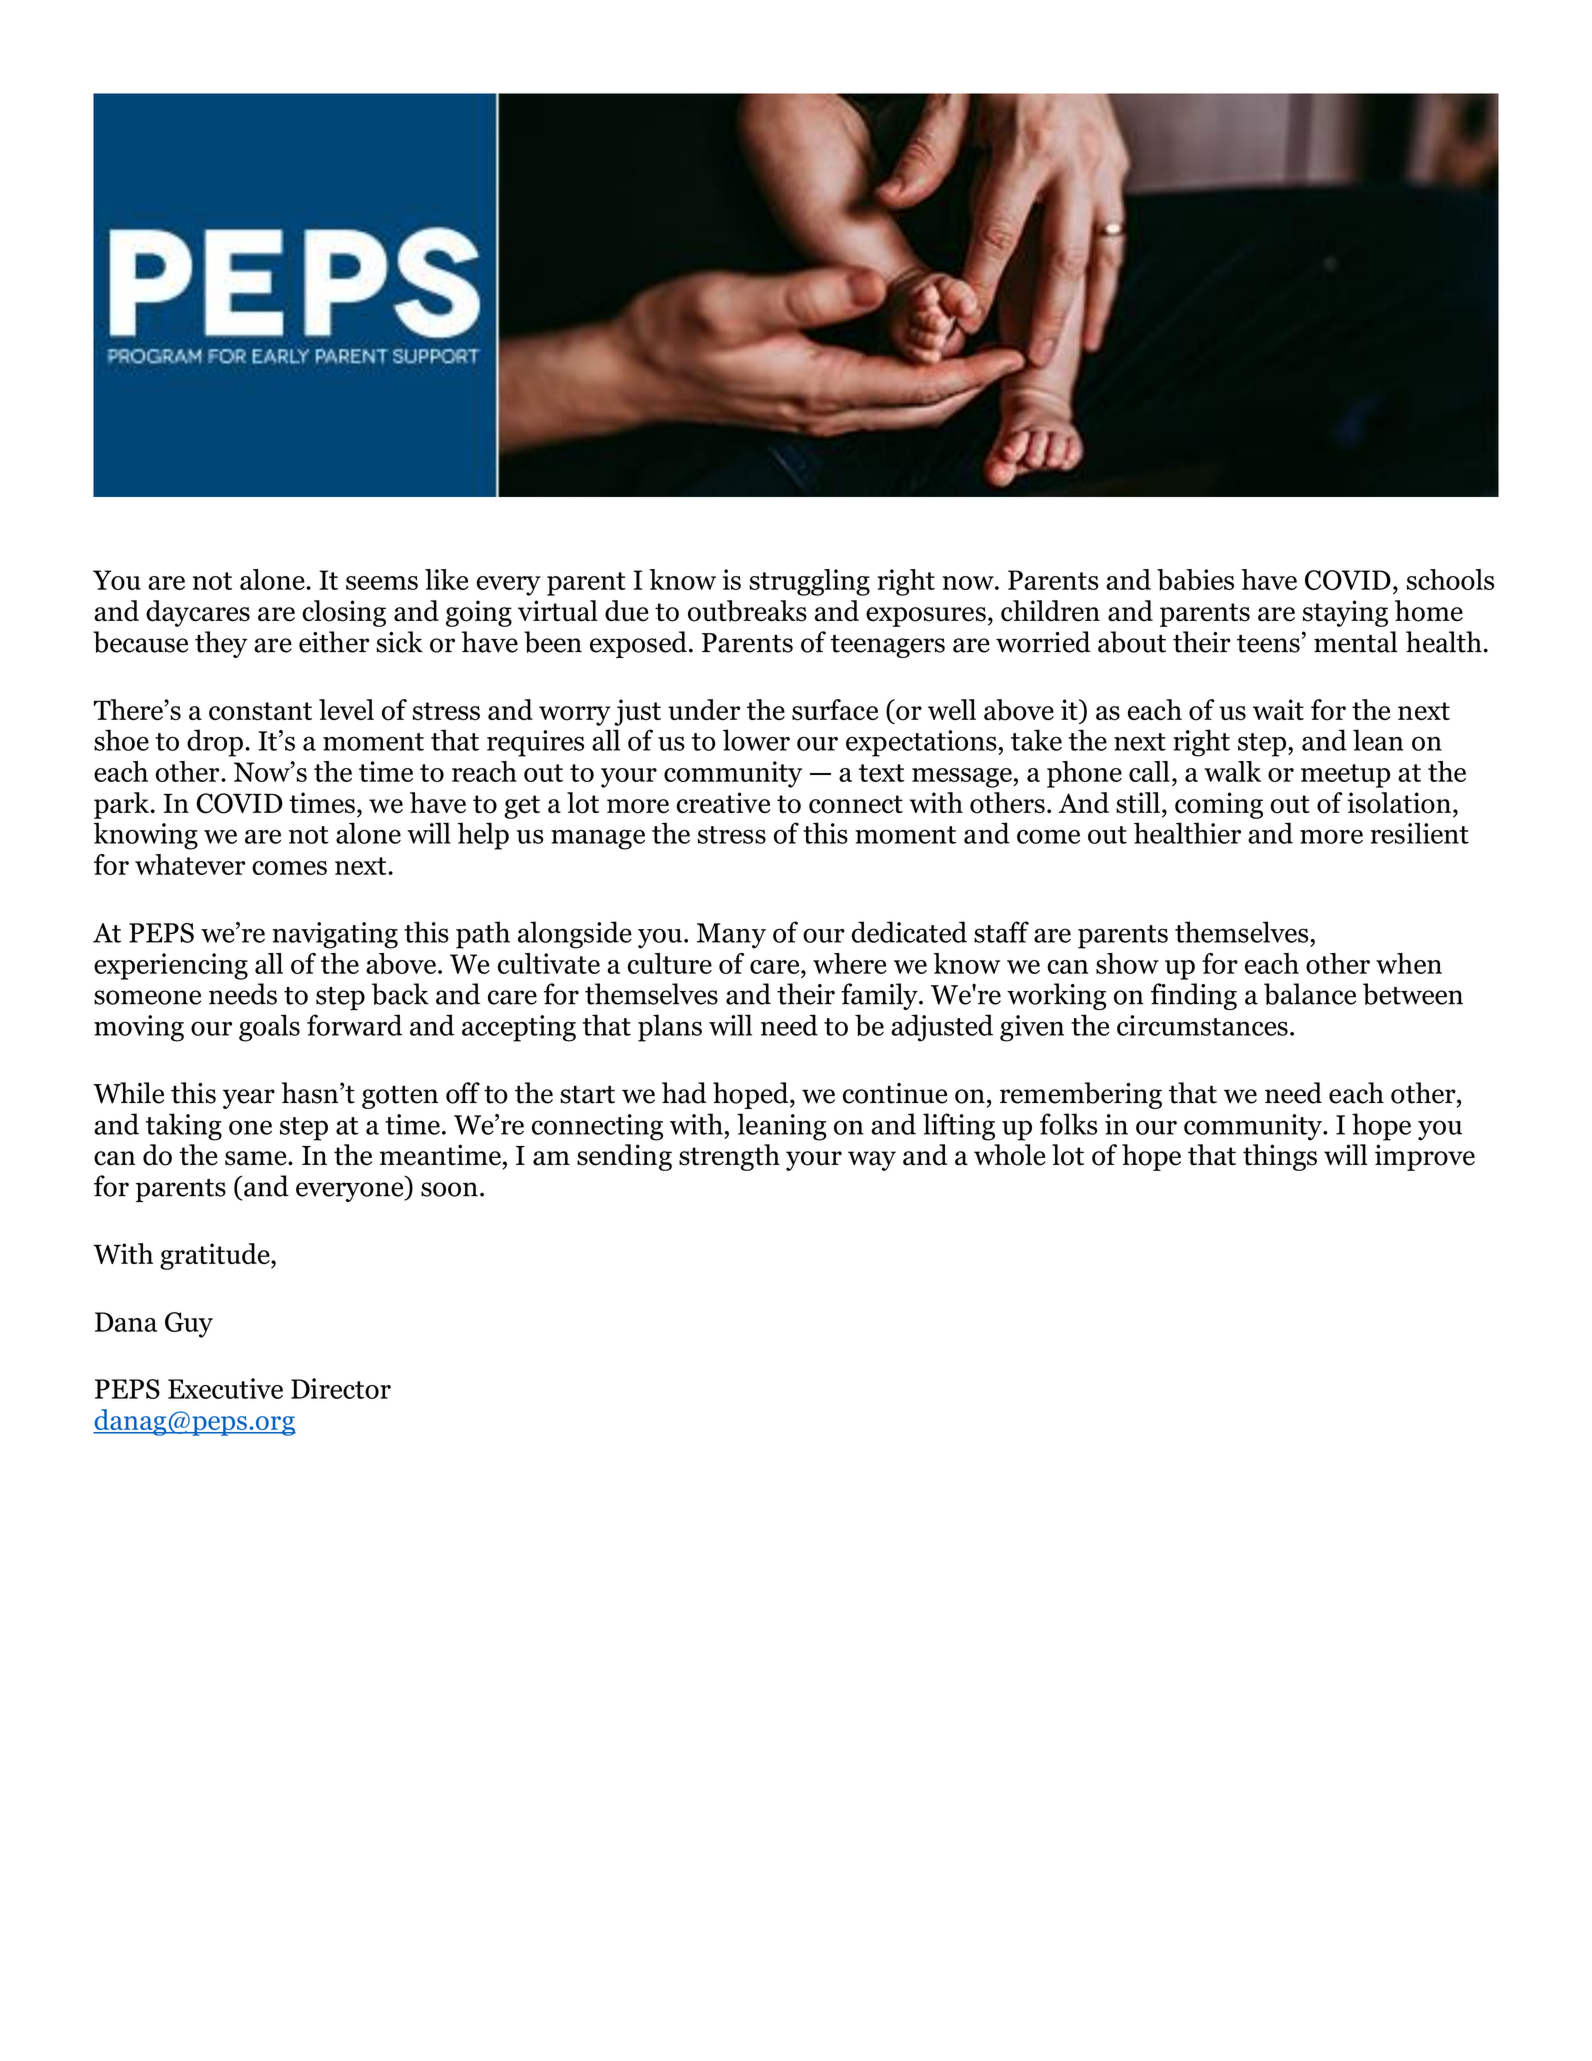  What do you see at coordinates (1345, 776) in the screenshot?
I see `meetup` at bounding box center [1345, 776].
